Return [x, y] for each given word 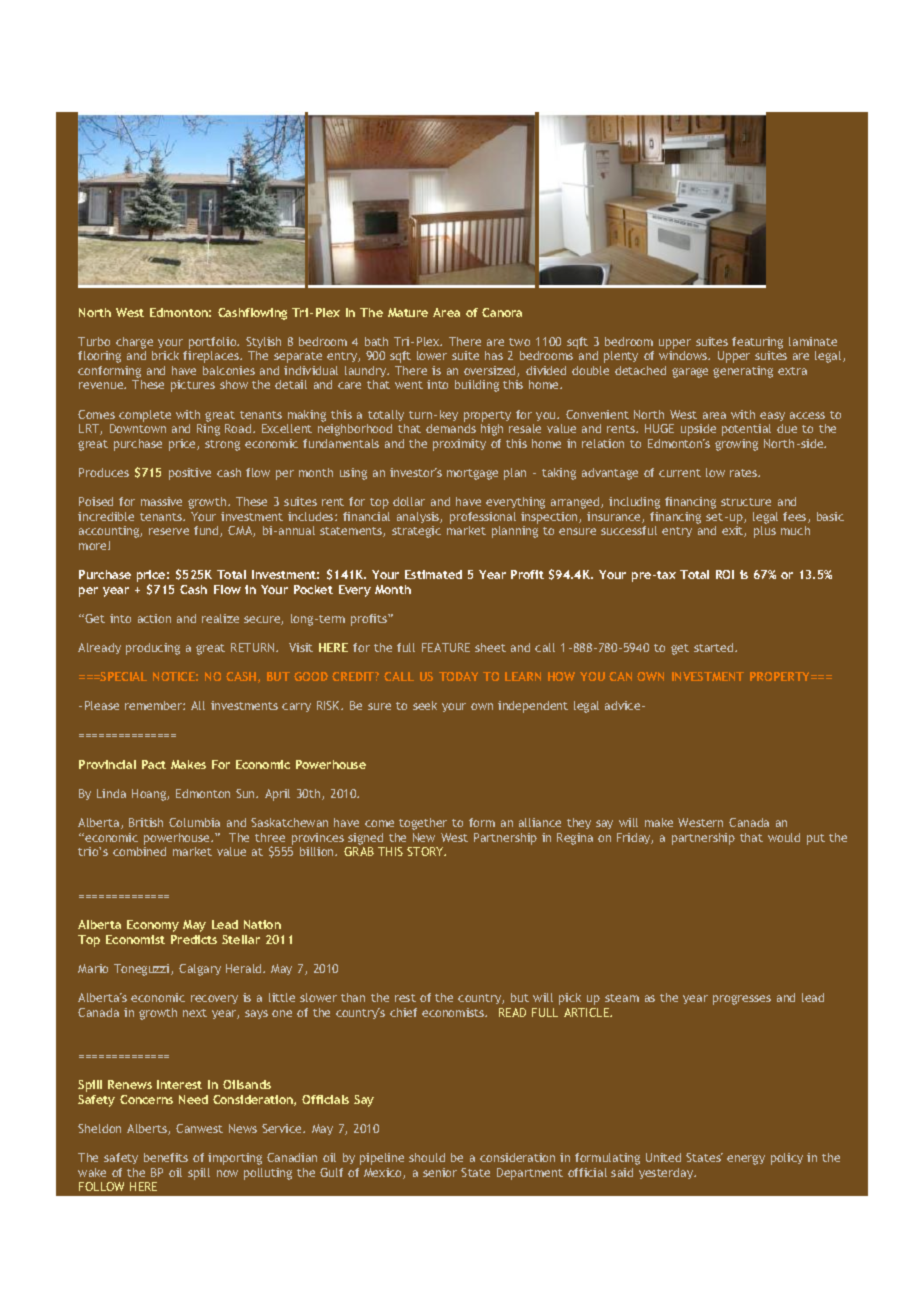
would [784, 837]
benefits [166, 1157]
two [519, 342]
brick [165, 355]
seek [425, 705]
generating [743, 372]
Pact [154, 764]
